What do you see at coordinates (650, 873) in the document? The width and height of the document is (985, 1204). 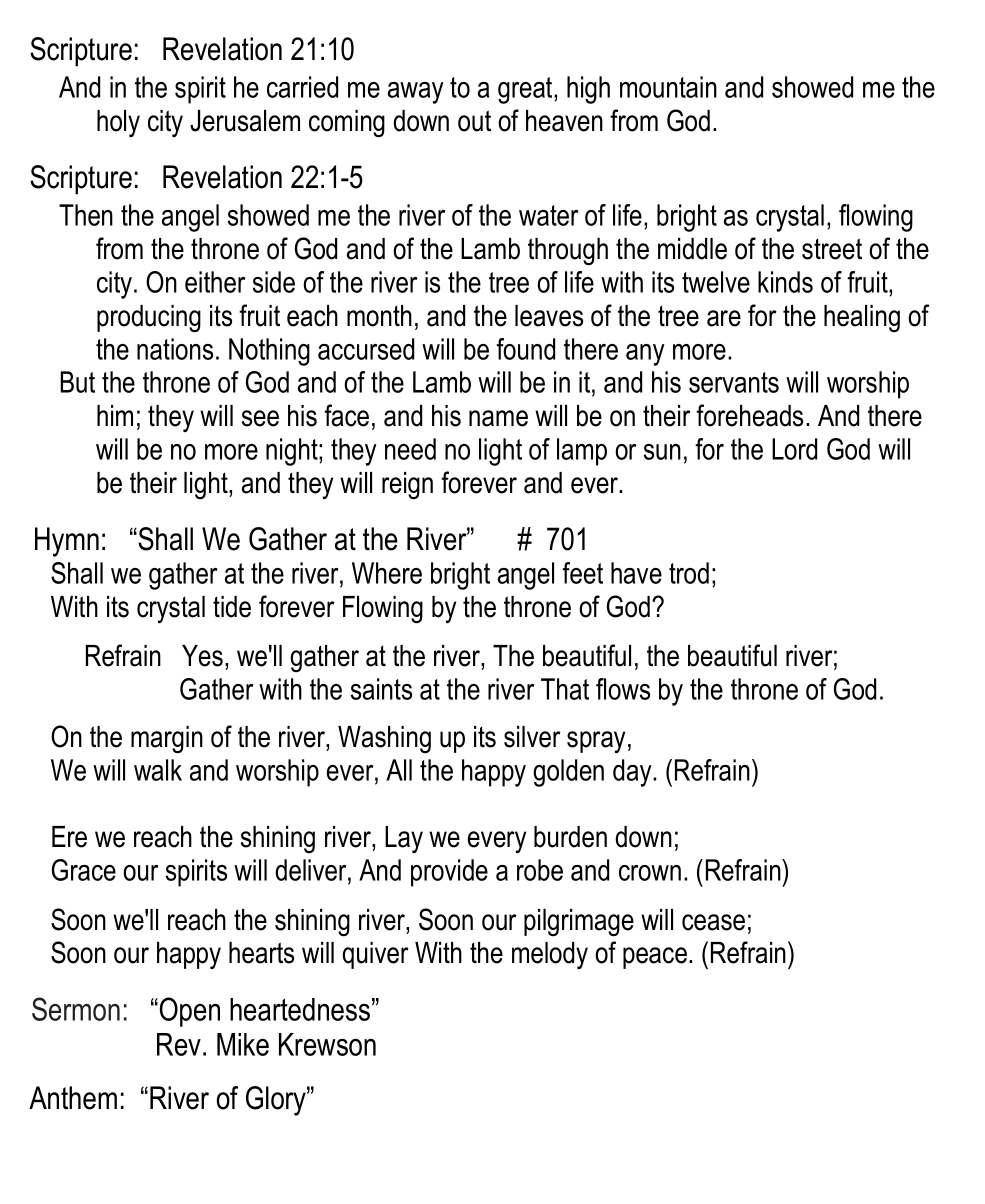 I see `crown` at bounding box center [650, 873].
